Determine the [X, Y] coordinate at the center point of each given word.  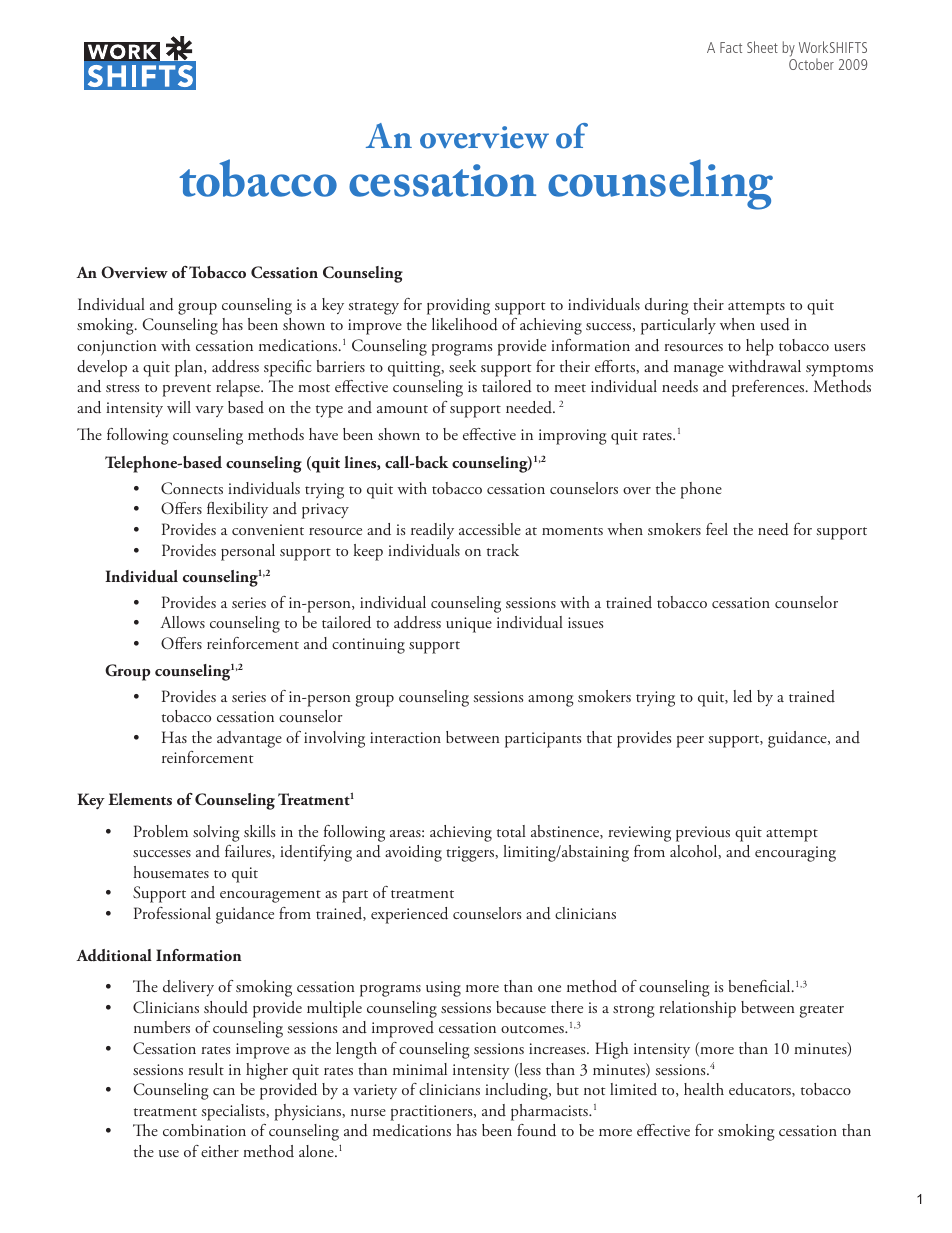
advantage [249, 739]
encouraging [795, 854]
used [775, 324]
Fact [731, 47]
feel [717, 529]
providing [458, 306]
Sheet [762, 47]
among [551, 701]
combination [204, 1130]
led [742, 696]
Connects [192, 488]
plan [190, 368]
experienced [409, 915]
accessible [490, 529]
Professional [172, 913]
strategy [373, 308]
